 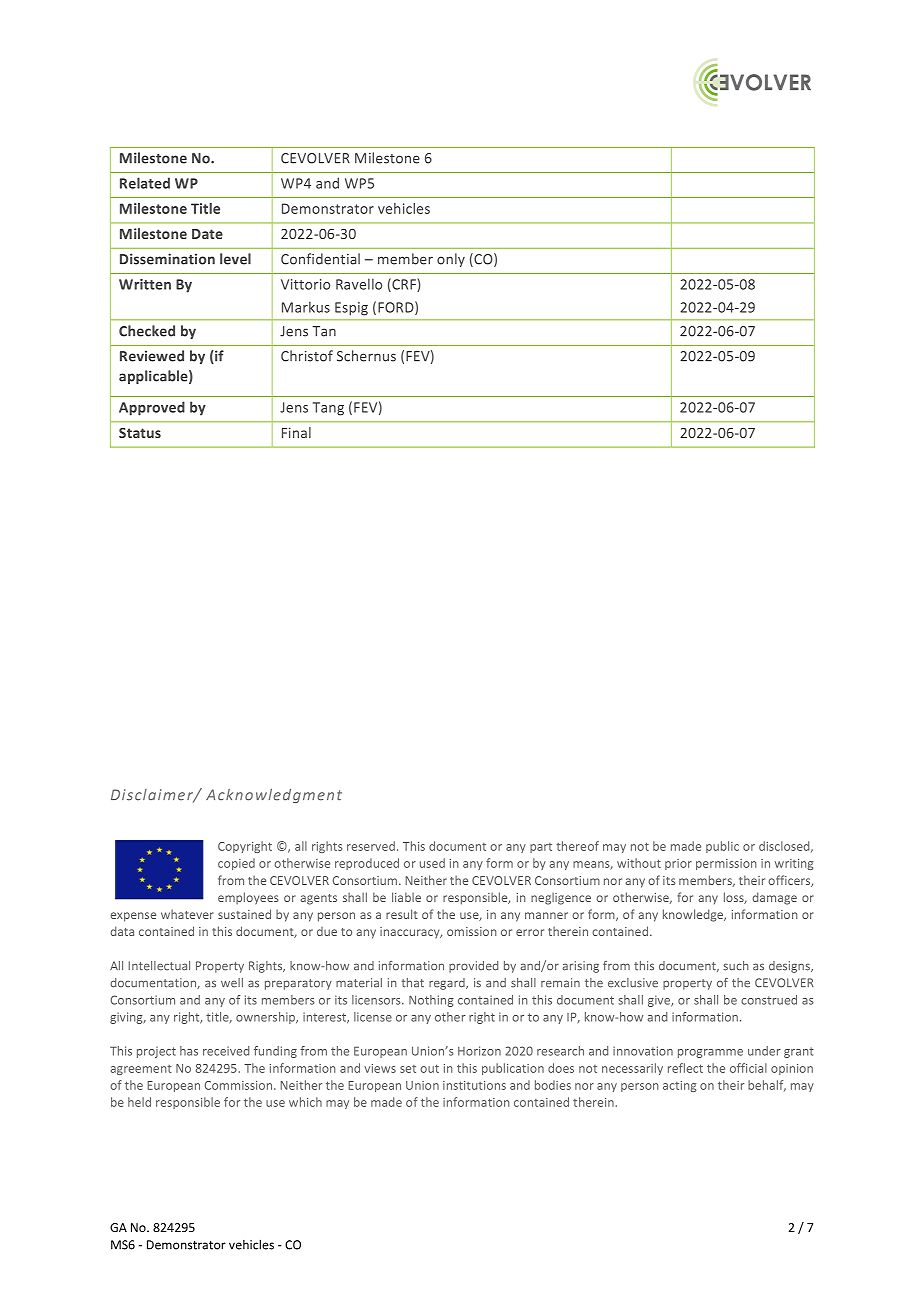 What do you see at coordinates (451, 260) in the screenshot?
I see `only` at bounding box center [451, 260].
